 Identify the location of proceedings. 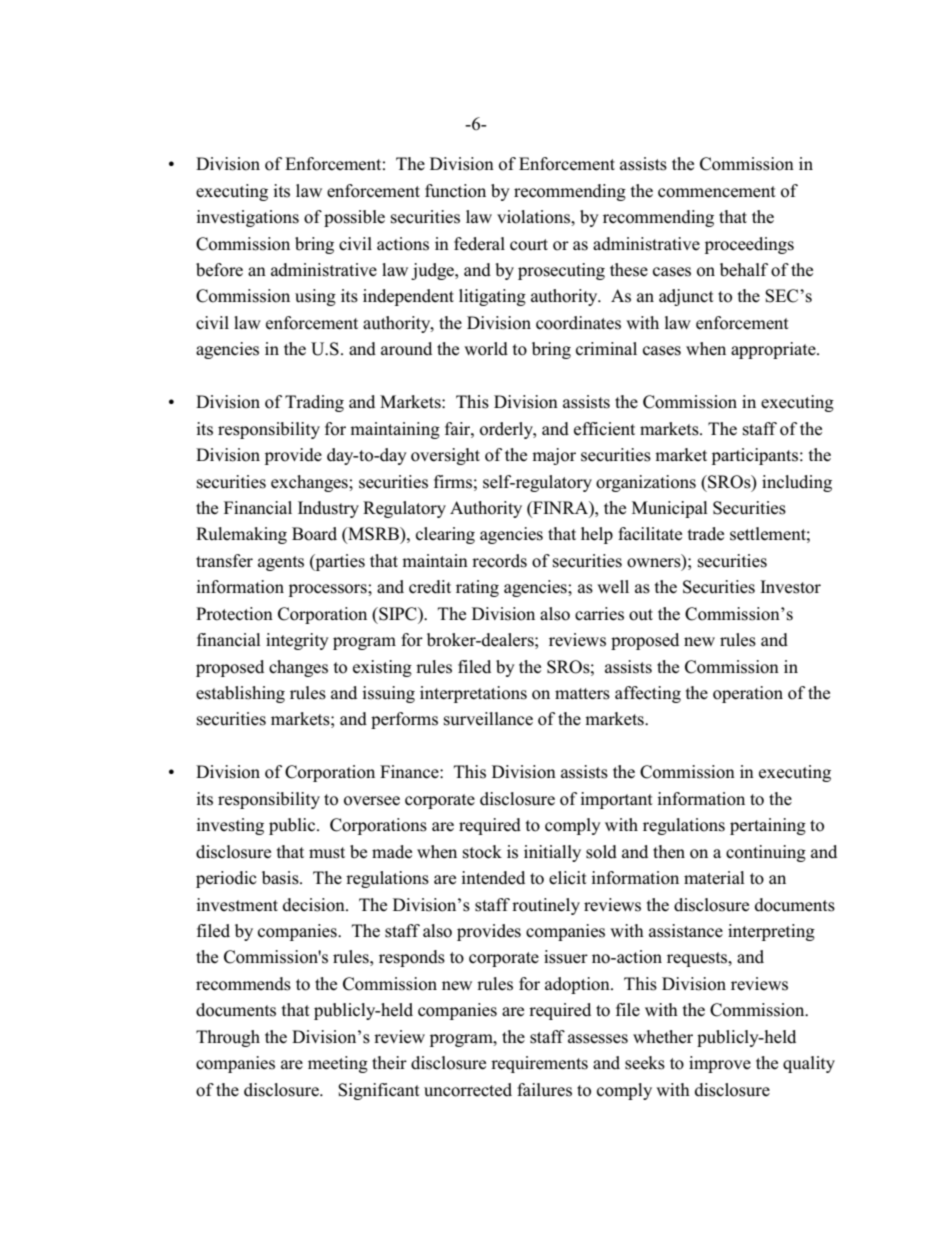
(749, 245).
